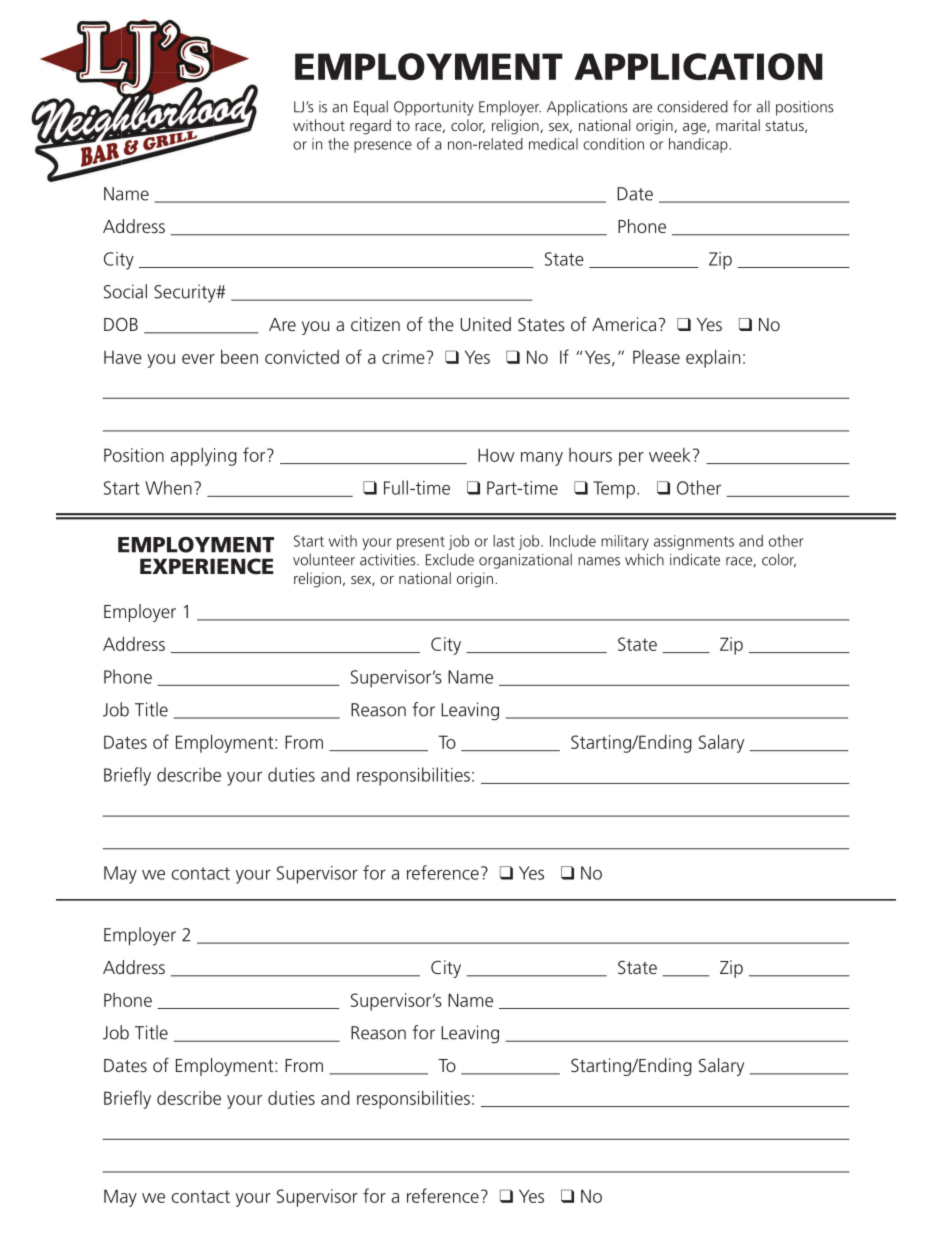 The width and height of the document is (952, 1233). I want to click on Exclude, so click(450, 559).
